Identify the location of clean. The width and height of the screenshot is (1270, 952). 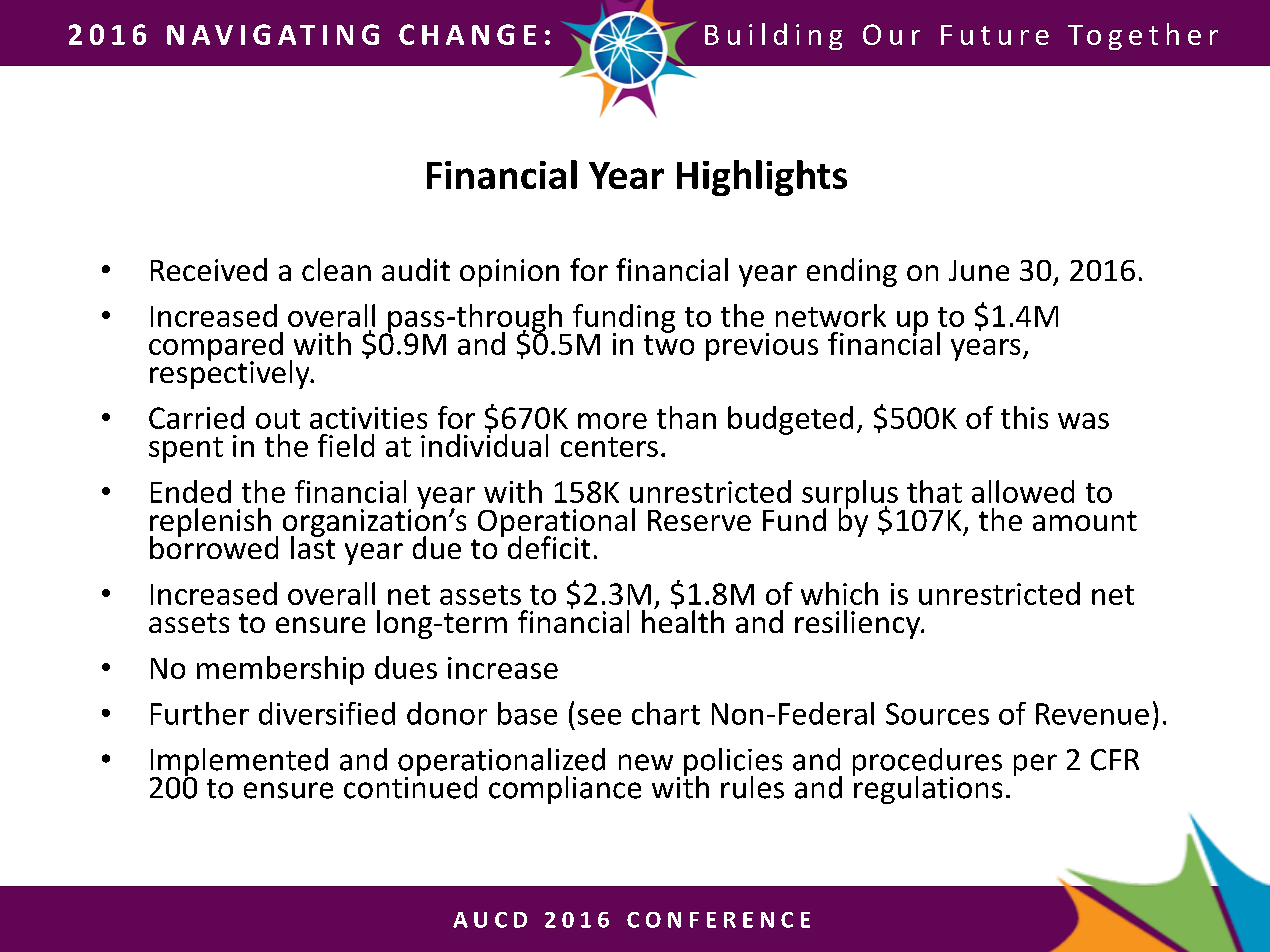
(336, 269).
